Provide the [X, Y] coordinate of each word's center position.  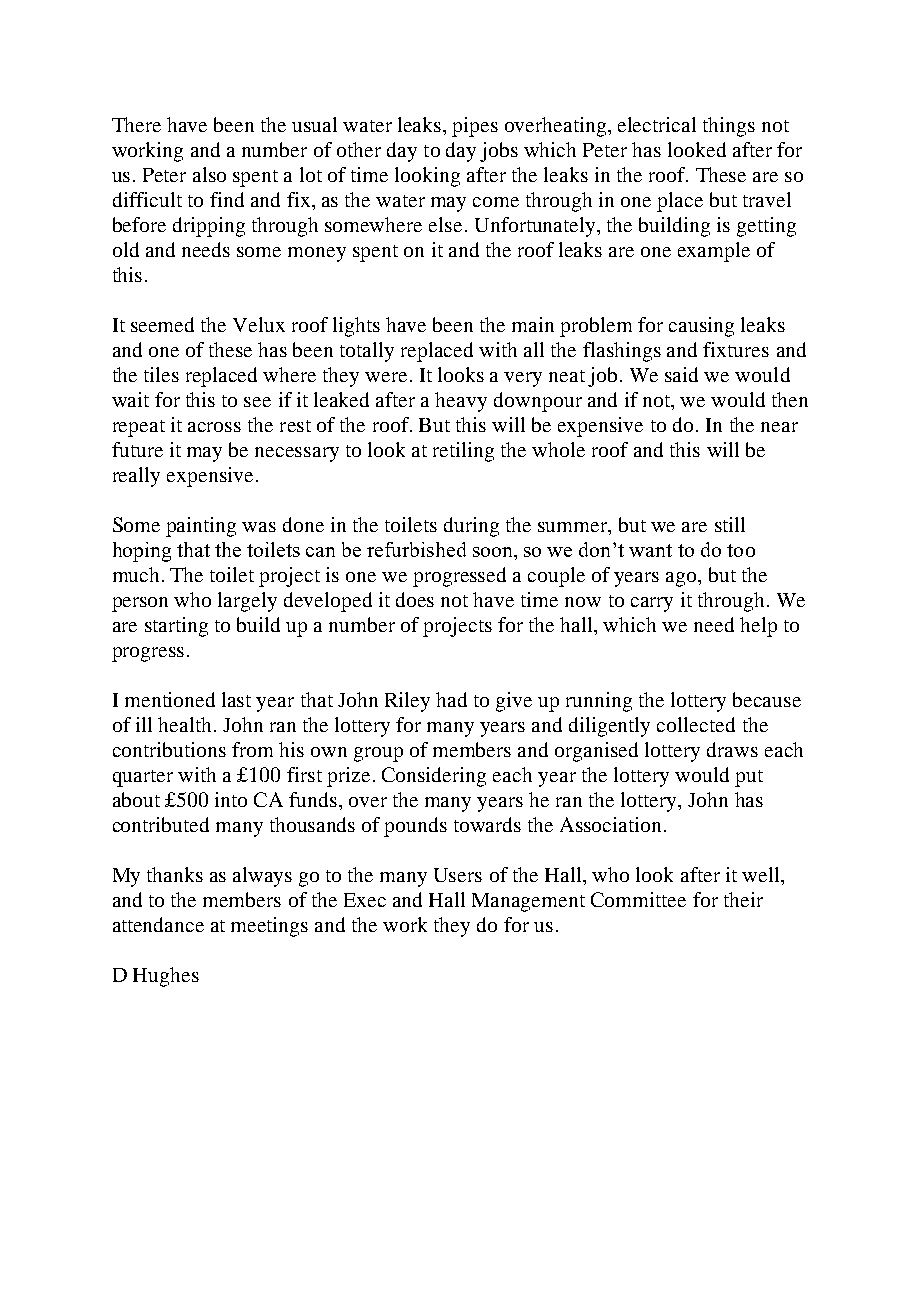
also [209, 174]
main [533, 324]
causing [701, 327]
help [758, 627]
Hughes [166, 977]
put [749, 778]
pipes [475, 127]
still [730, 524]
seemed [162, 324]
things [729, 127]
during [471, 527]
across [214, 427]
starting [176, 627]
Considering [434, 777]
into [231, 799]
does [415, 599]
